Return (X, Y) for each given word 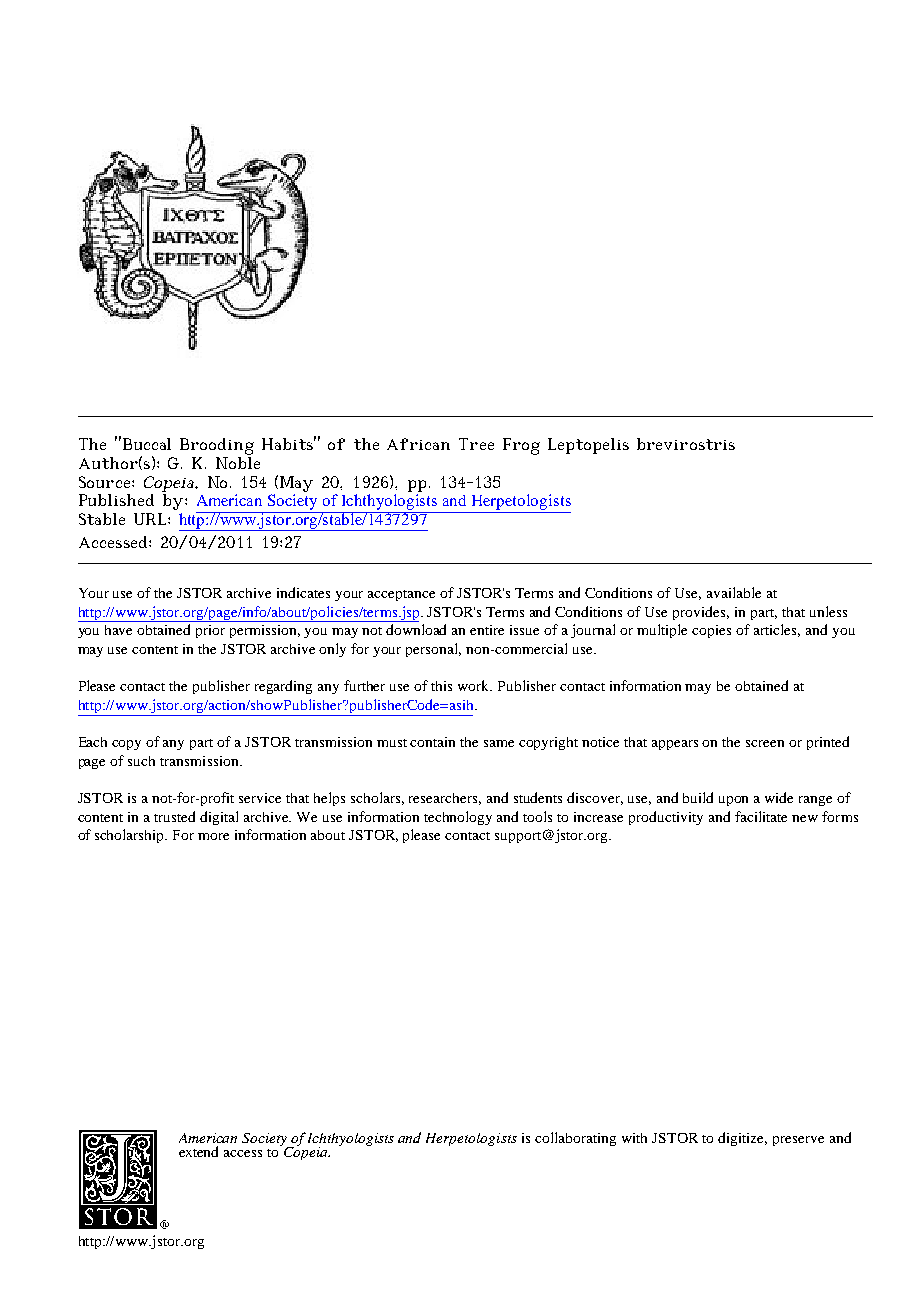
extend (198, 1151)
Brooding (217, 448)
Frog (521, 446)
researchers (445, 799)
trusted (174, 816)
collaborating (575, 1139)
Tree (476, 444)
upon (733, 801)
